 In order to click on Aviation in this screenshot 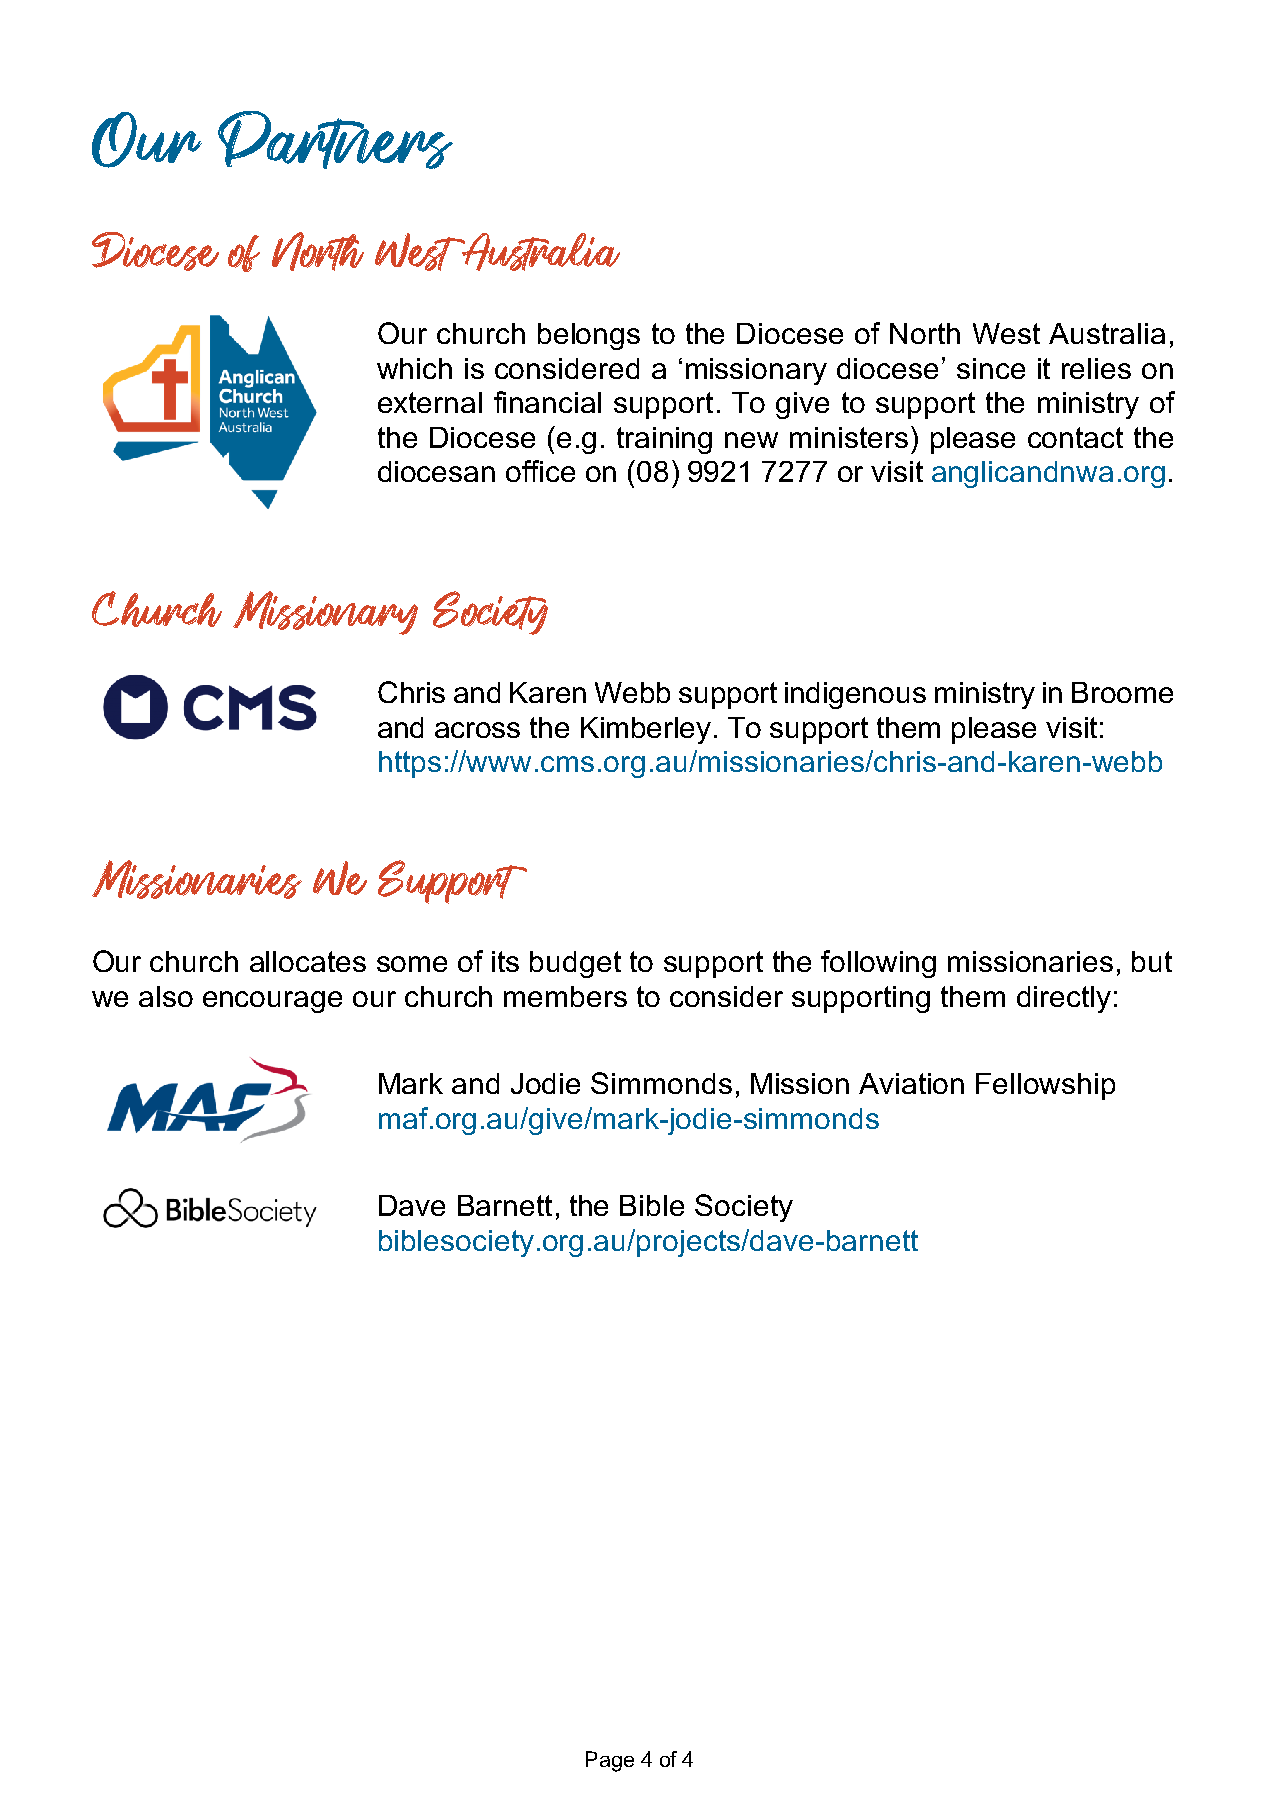, I will do `click(911, 1083)`.
